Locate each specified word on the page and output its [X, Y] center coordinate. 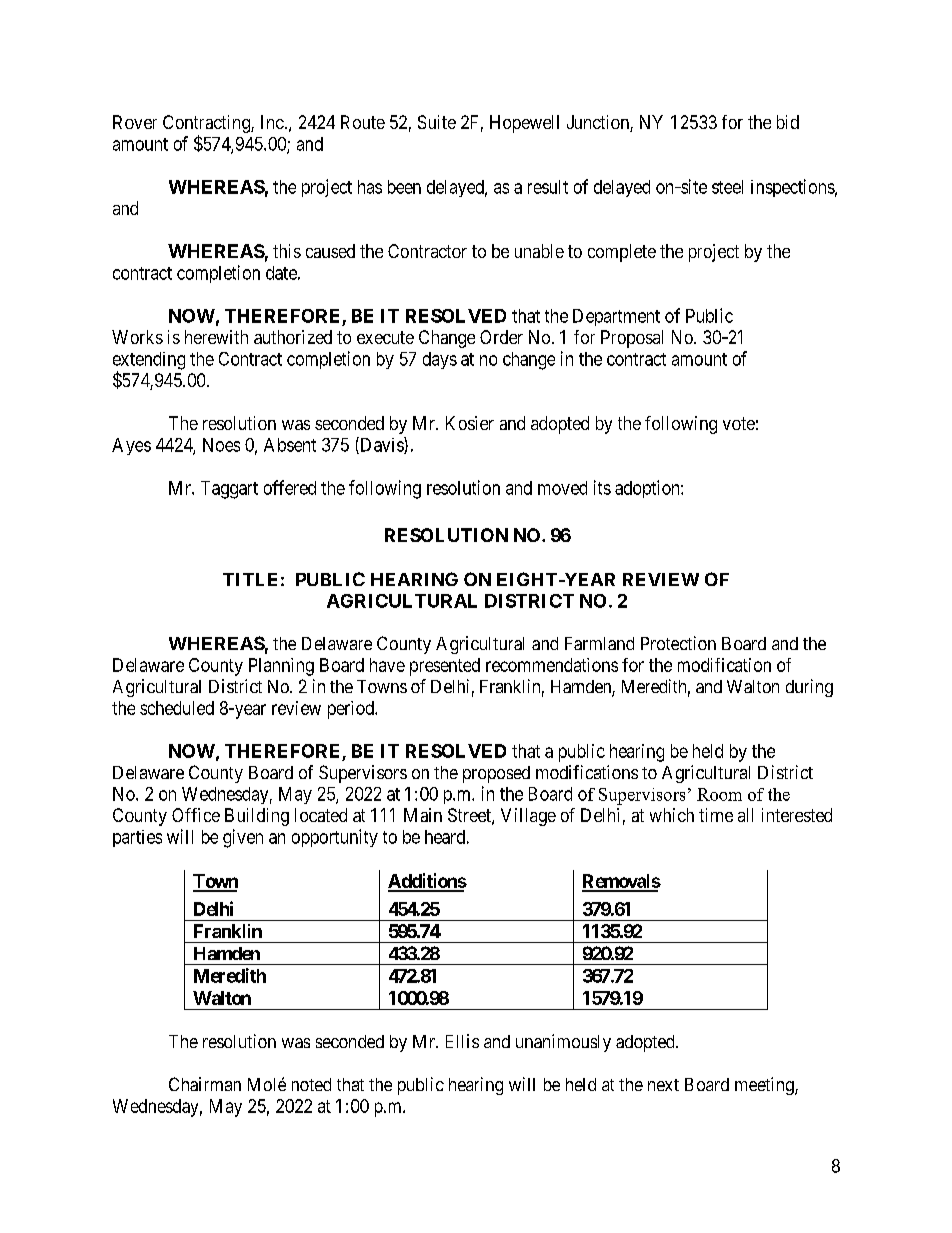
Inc [272, 122]
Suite [437, 122]
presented [445, 667]
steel [727, 187]
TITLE [250, 579]
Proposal [632, 339]
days [440, 360]
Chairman [205, 1084]
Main [423, 815]
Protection [678, 643]
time [716, 815]
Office [196, 815]
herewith [216, 337]
